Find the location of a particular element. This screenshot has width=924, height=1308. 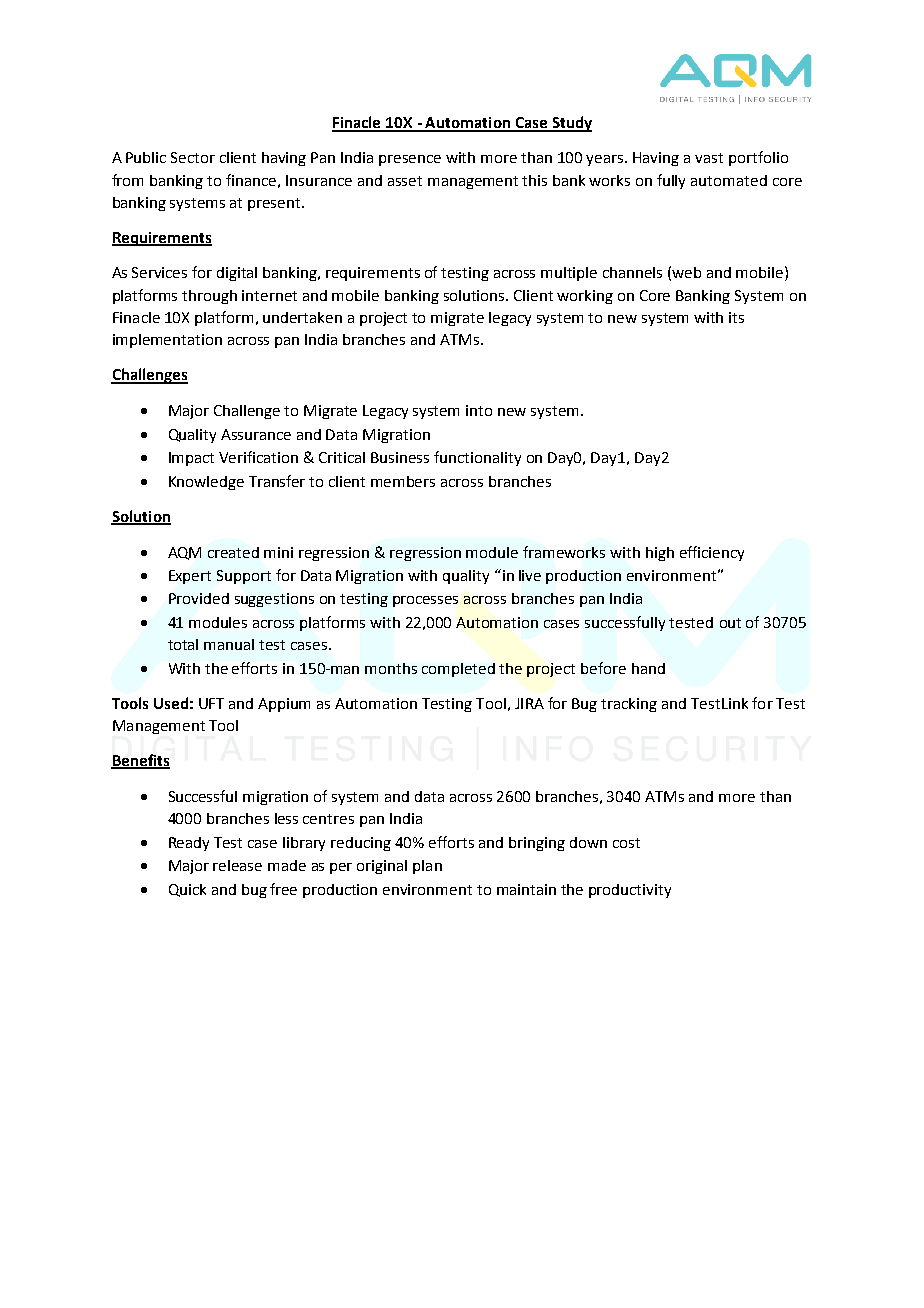

implementation is located at coordinates (167, 341).
